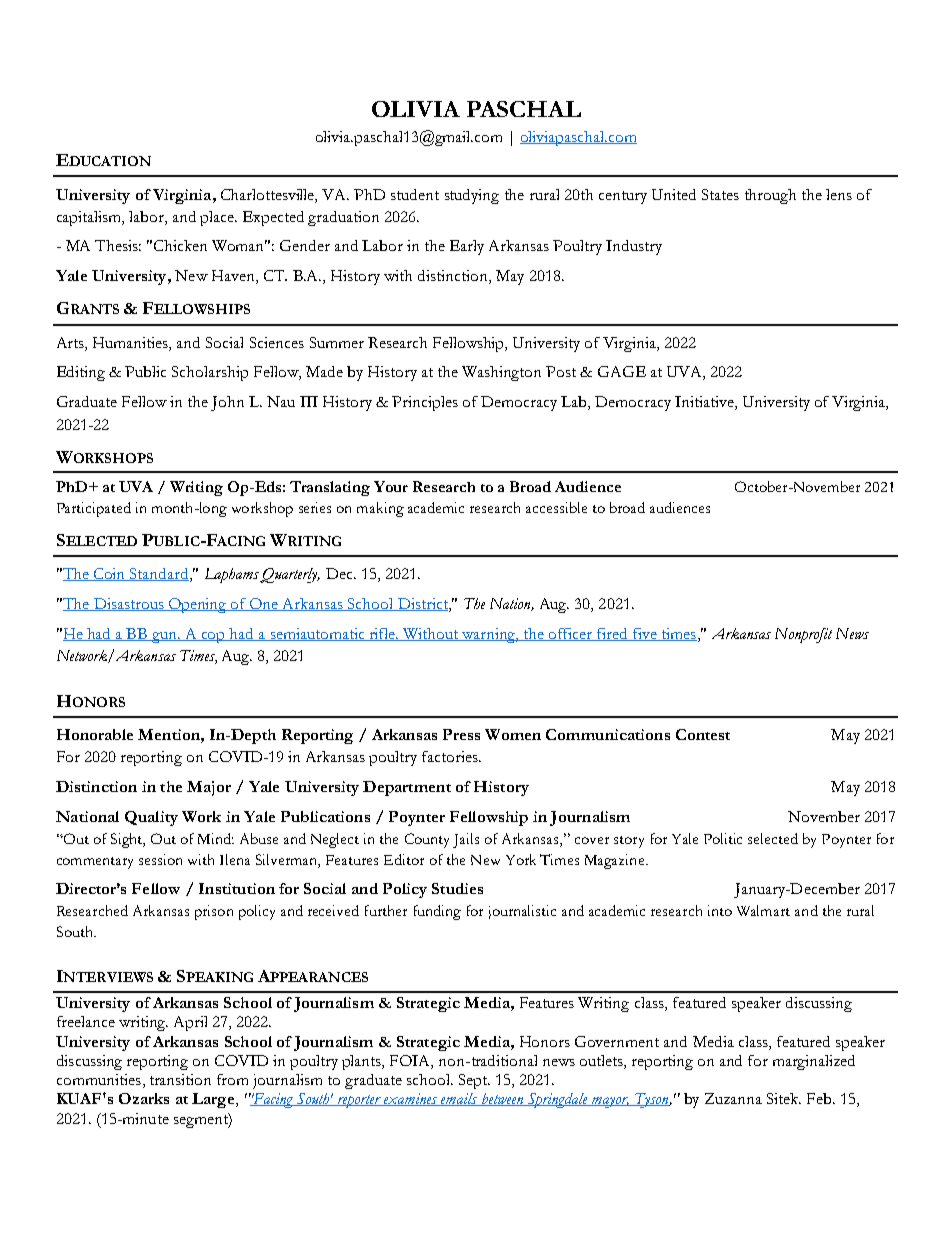 The width and height of the screenshot is (952, 1233). I want to click on Sept, so click(474, 1081).
